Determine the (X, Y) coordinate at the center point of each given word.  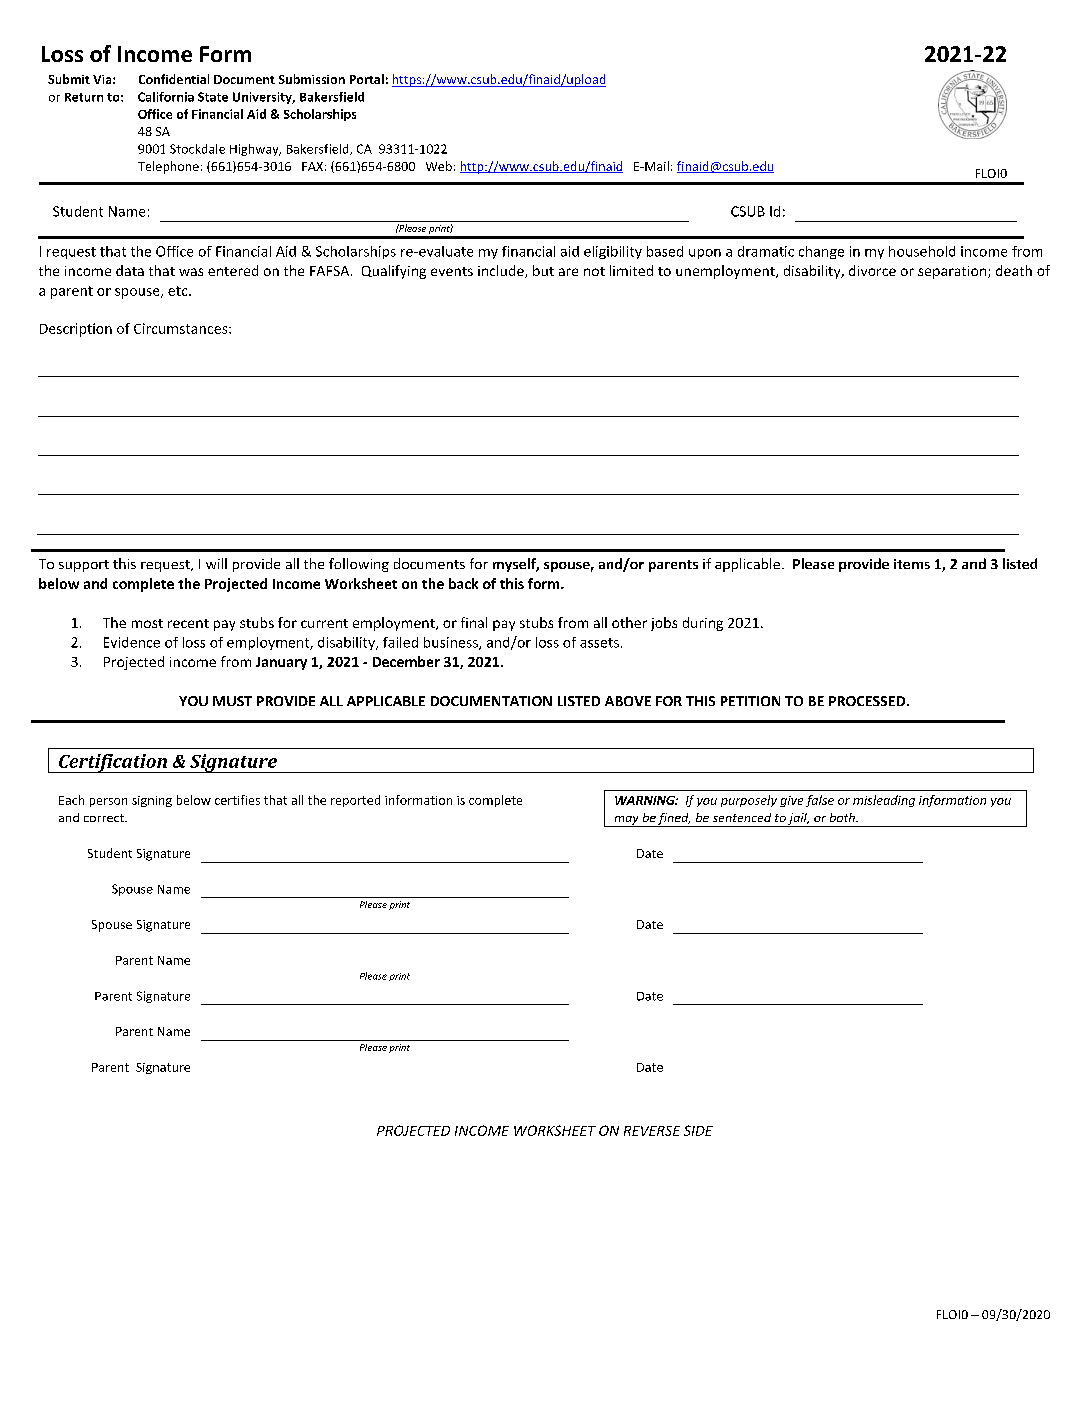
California (166, 97)
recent (188, 623)
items (912, 564)
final (474, 622)
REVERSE (652, 1131)
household (922, 251)
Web (439, 166)
